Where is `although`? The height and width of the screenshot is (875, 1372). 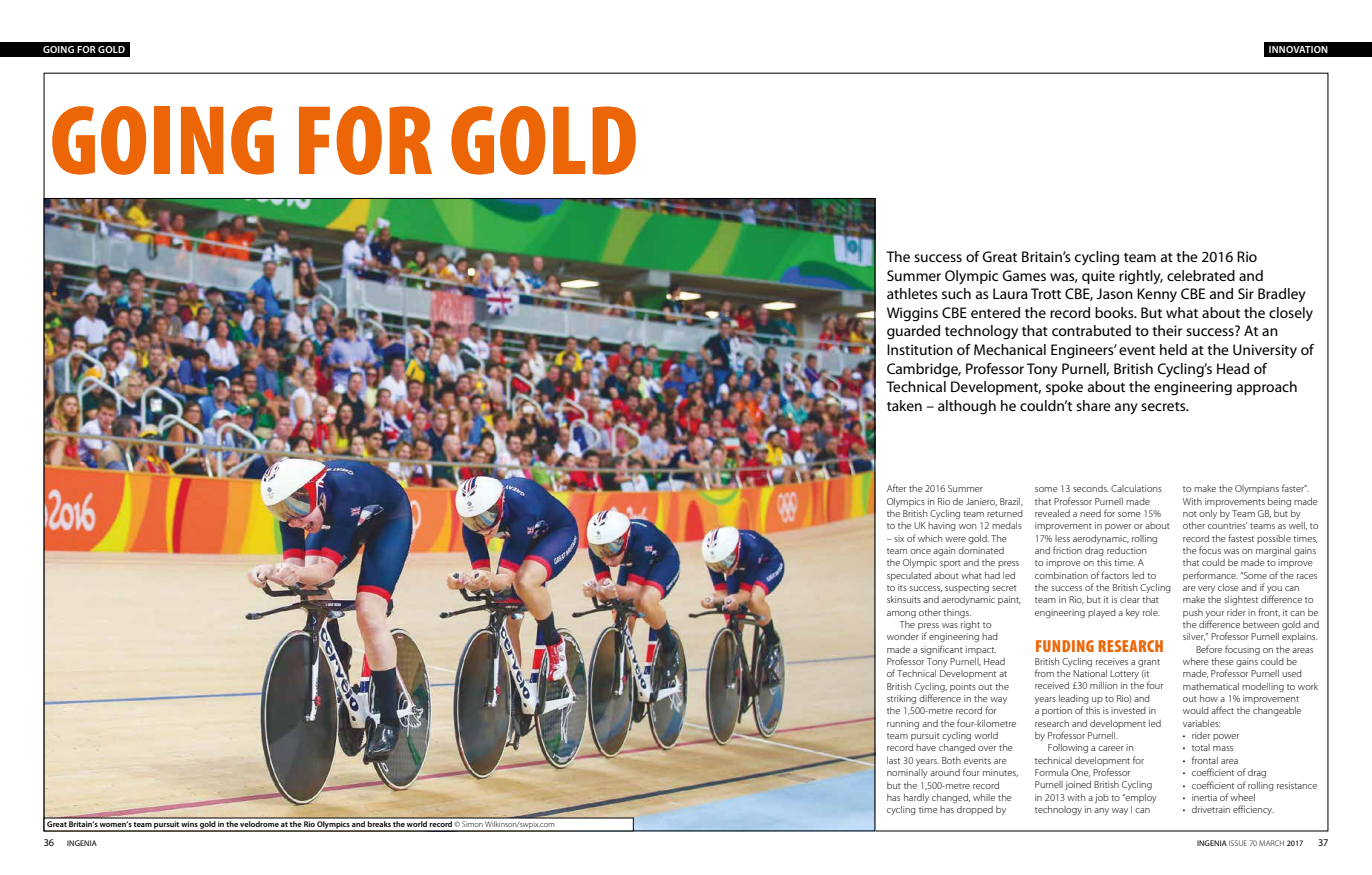
although is located at coordinates (967, 407).
